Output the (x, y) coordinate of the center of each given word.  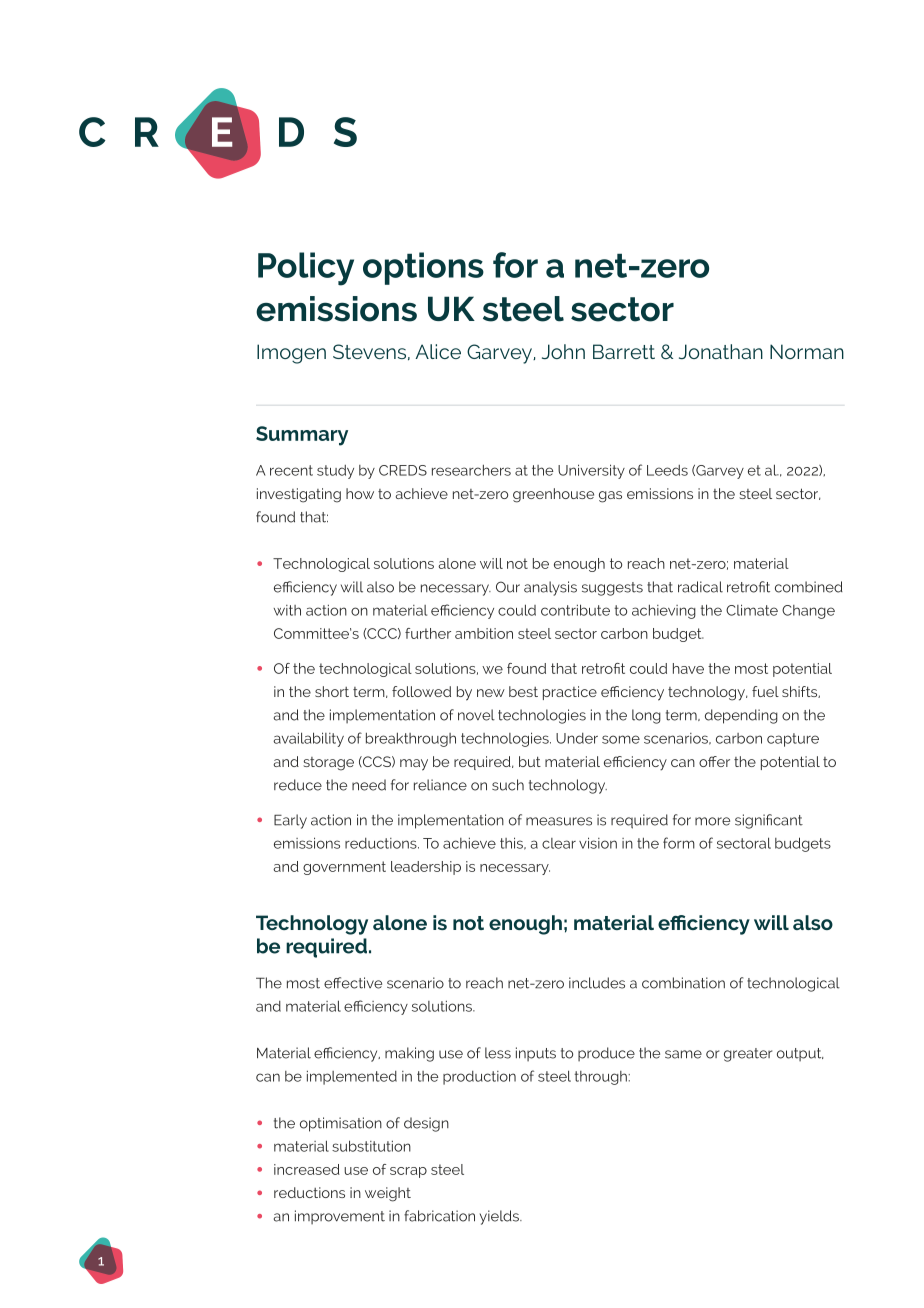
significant (769, 821)
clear (559, 843)
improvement (340, 1217)
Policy (306, 269)
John (563, 351)
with (287, 610)
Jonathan (721, 351)
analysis (550, 588)
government (344, 868)
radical (700, 587)
